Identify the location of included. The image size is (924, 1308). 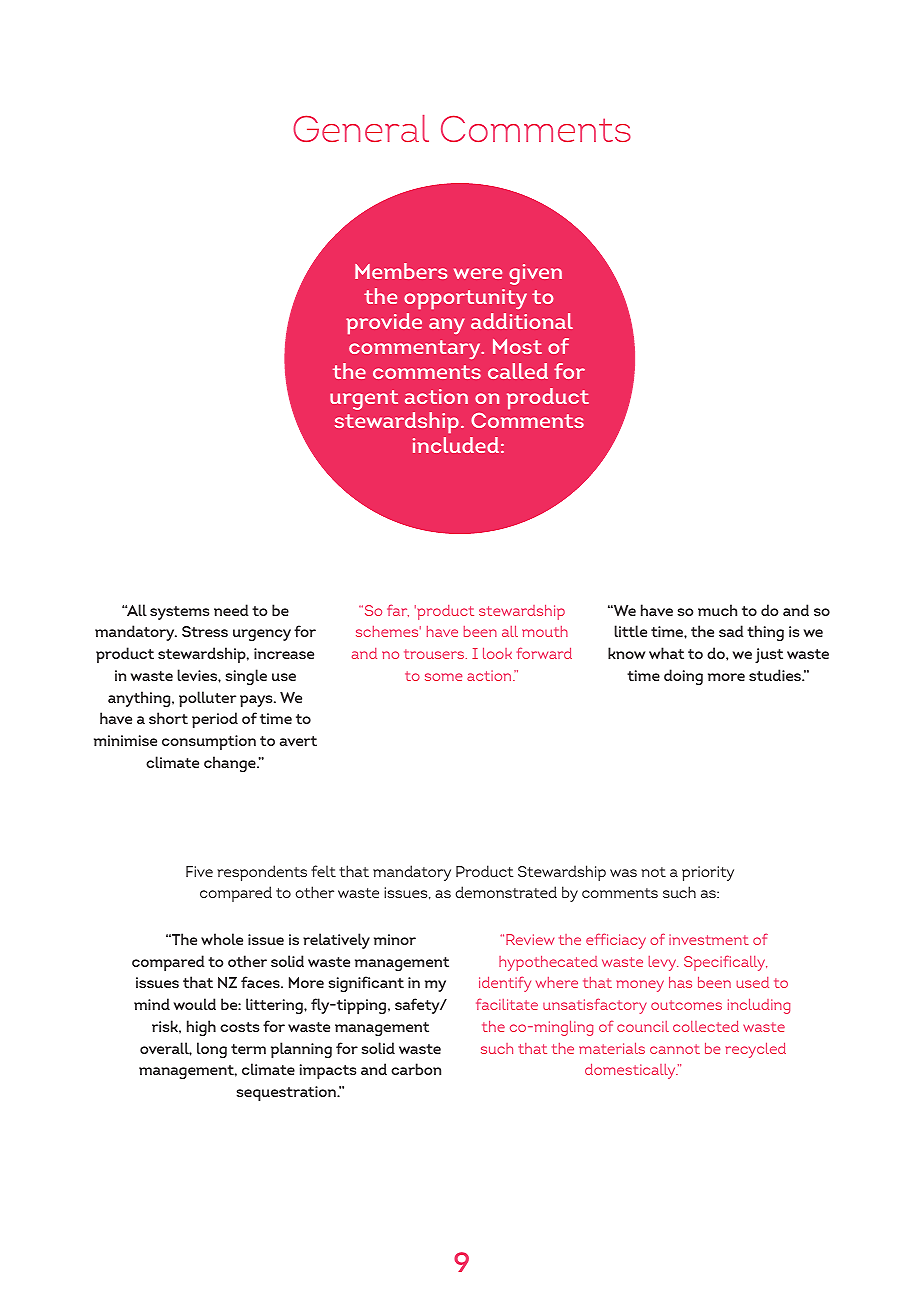
(456, 445).
